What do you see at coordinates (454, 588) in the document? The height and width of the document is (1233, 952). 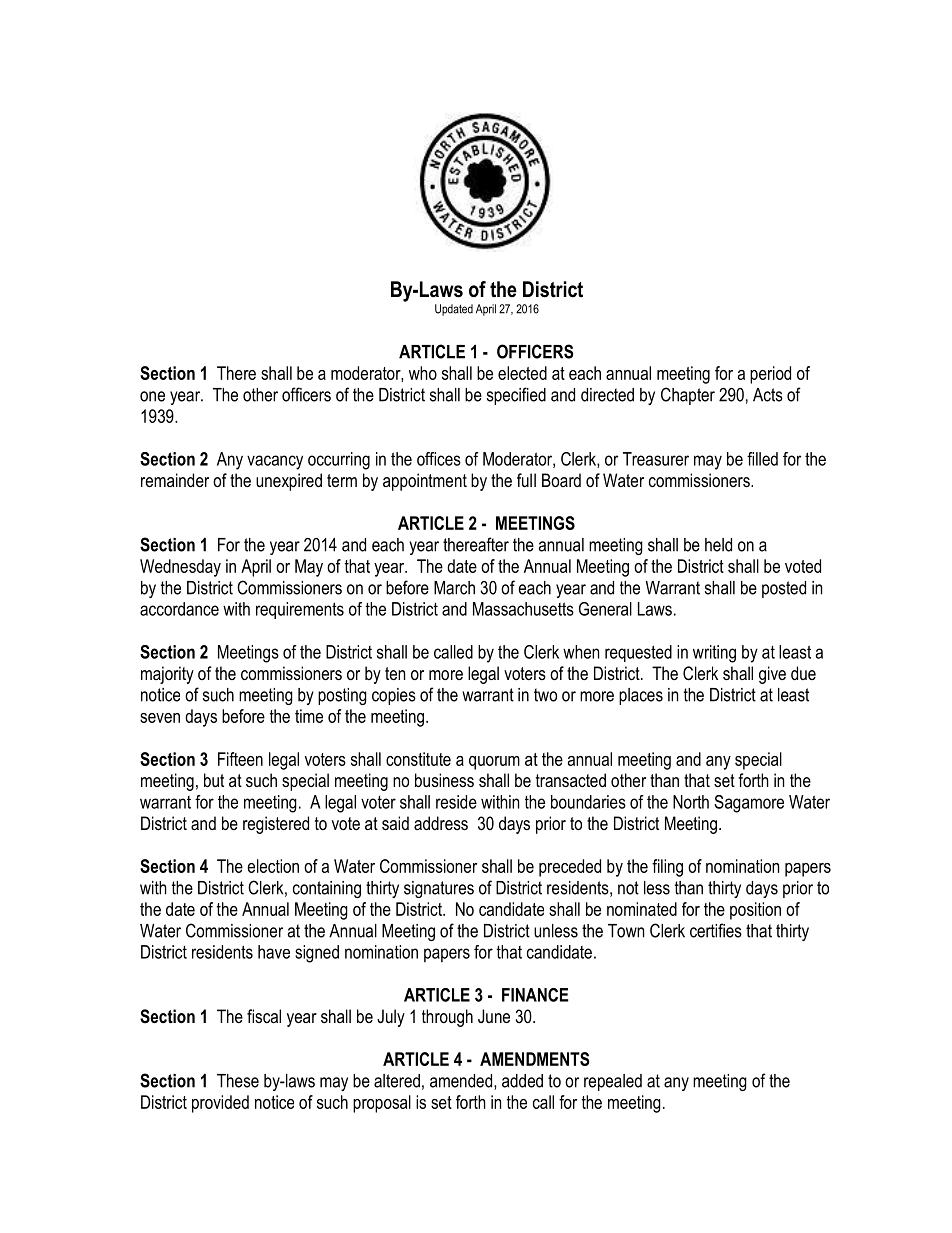 I see `March` at bounding box center [454, 588].
